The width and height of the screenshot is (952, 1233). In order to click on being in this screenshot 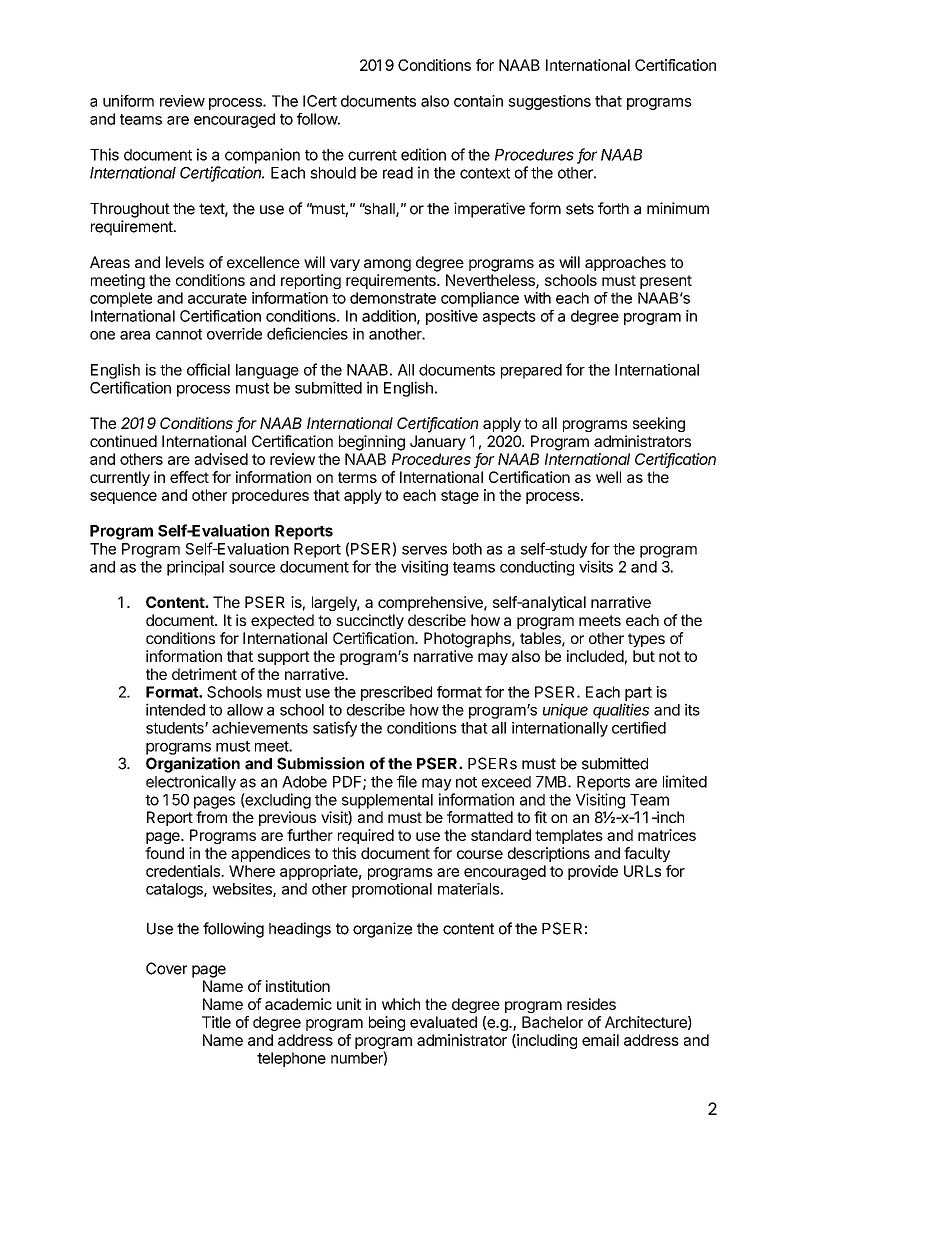, I will do `click(387, 1023)`.
